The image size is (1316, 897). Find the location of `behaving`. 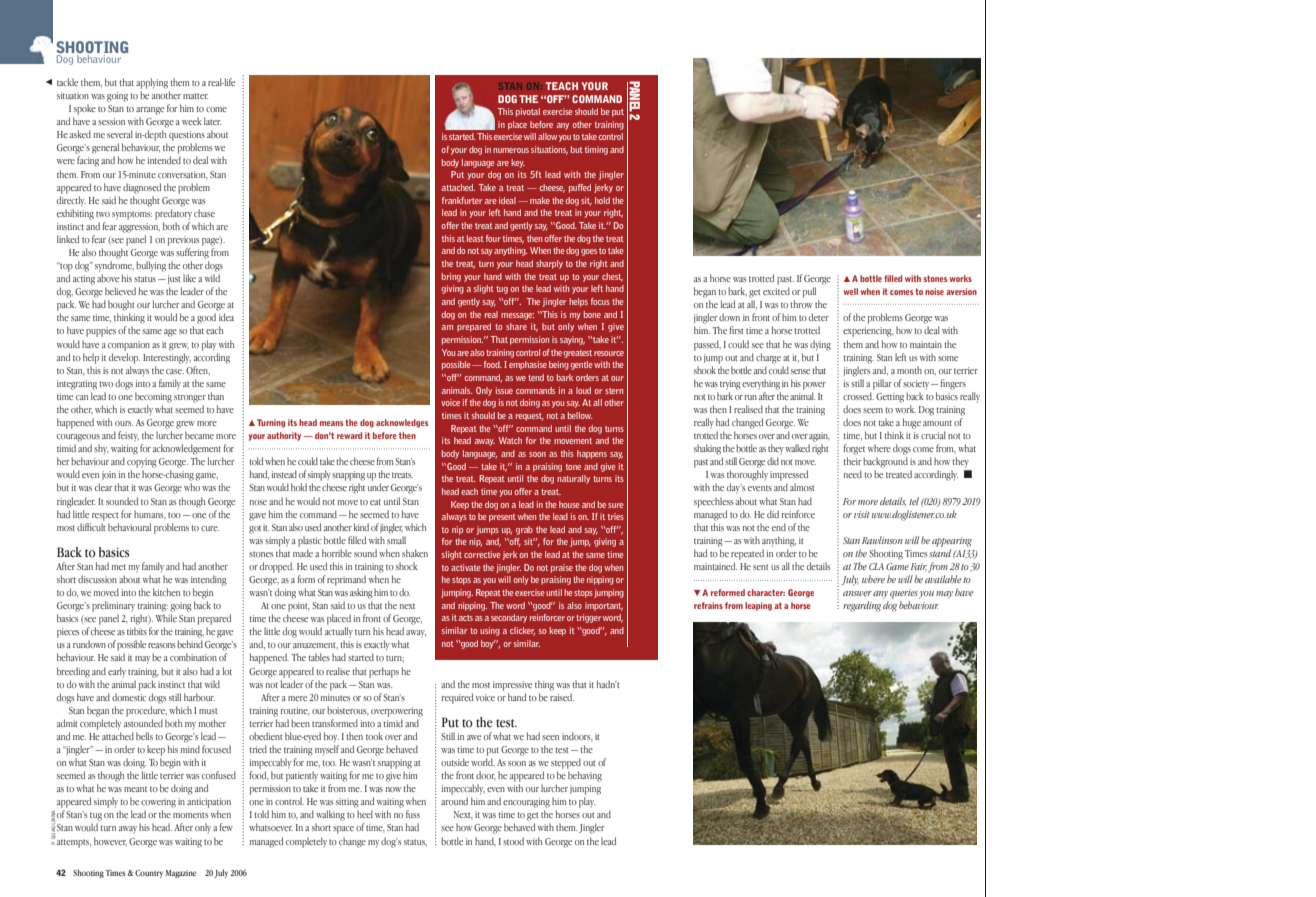

behaving is located at coordinates (585, 776).
